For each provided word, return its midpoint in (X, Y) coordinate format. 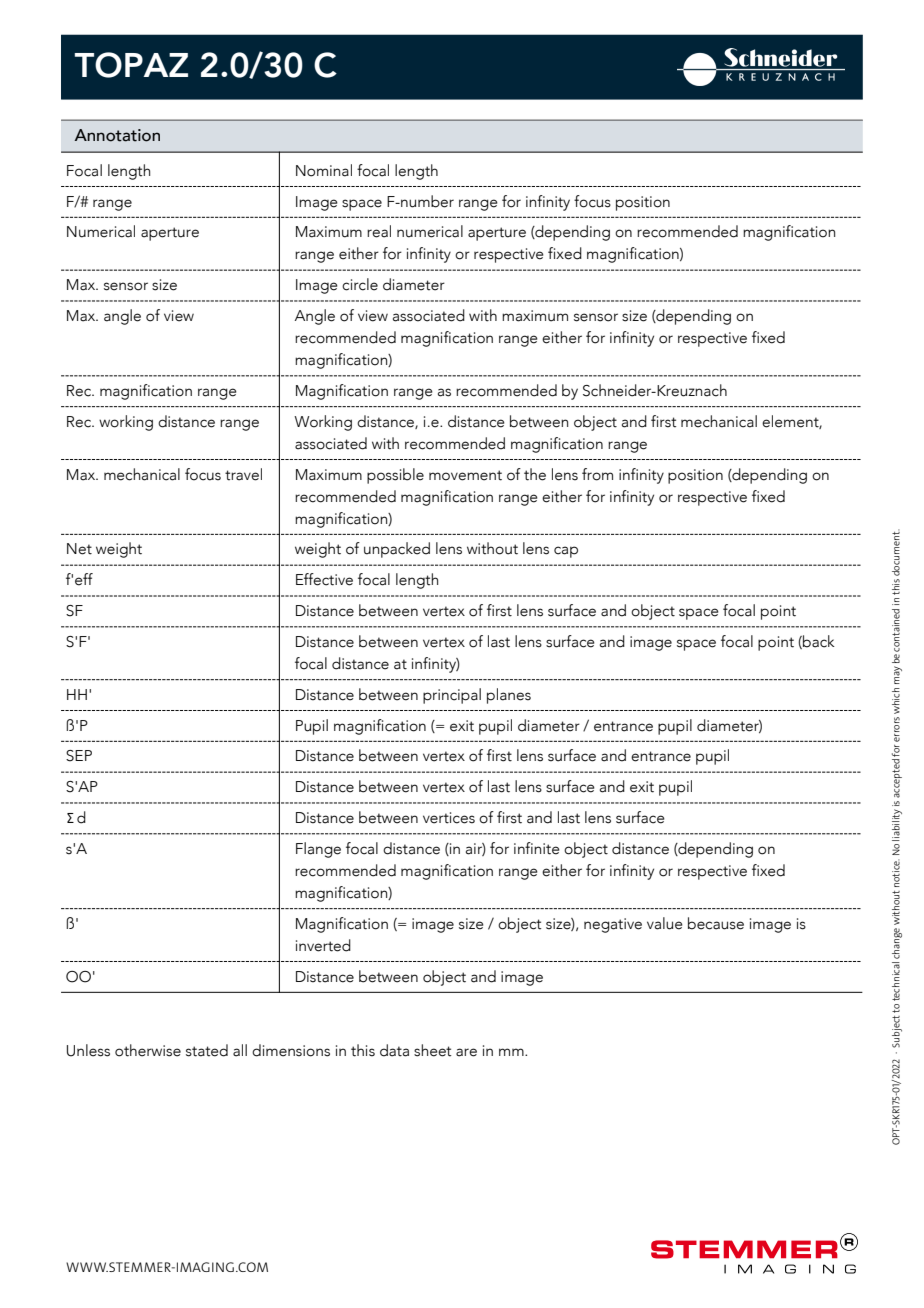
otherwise (148, 1050)
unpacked (397, 550)
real (379, 231)
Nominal (324, 170)
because (716, 923)
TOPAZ (131, 65)
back (818, 642)
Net (79, 549)
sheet (433, 1050)
